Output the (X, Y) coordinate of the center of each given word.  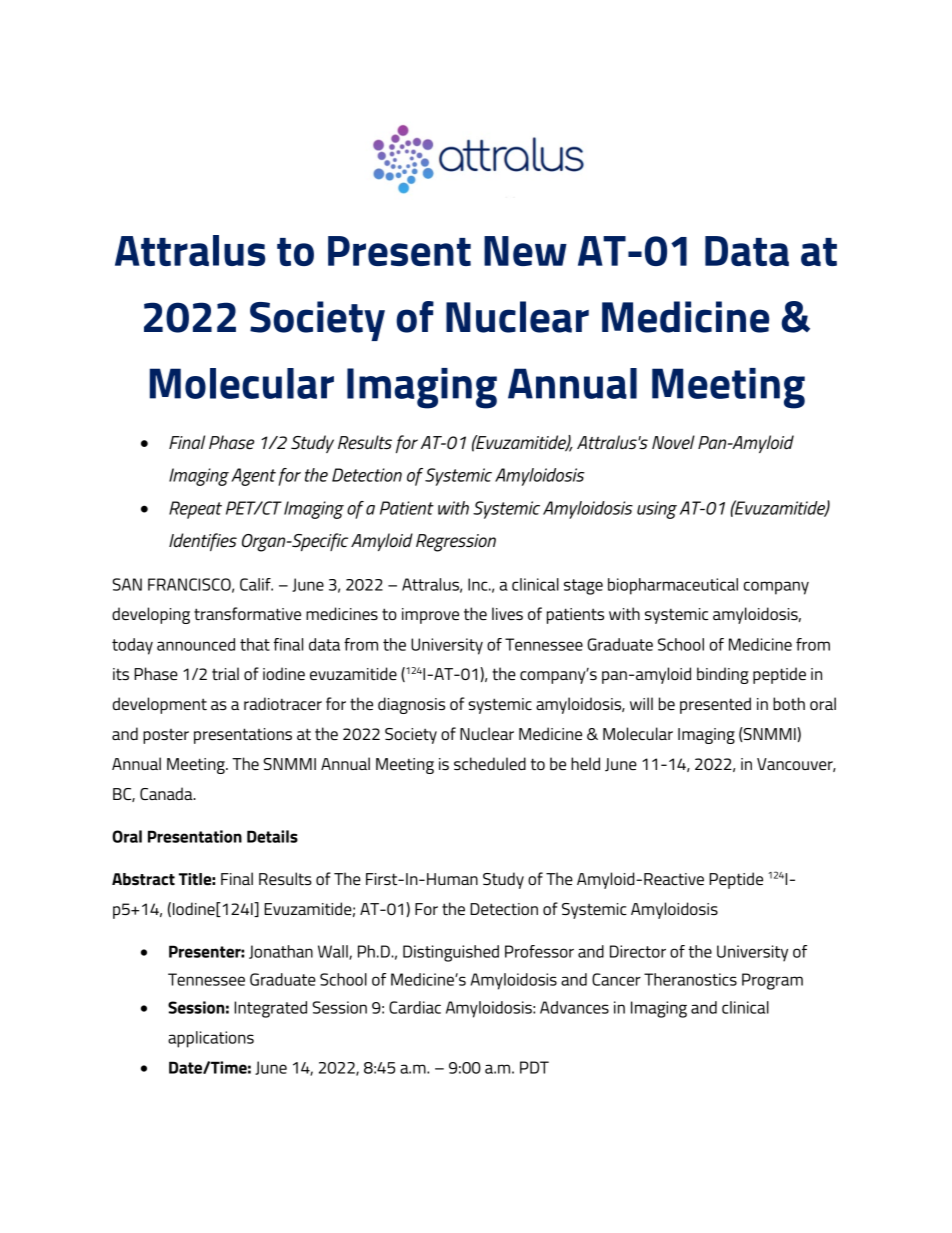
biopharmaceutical (673, 586)
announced (196, 644)
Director (638, 951)
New (525, 251)
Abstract (143, 879)
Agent (253, 477)
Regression (456, 543)
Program (772, 981)
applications (211, 1039)
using (657, 510)
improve (430, 616)
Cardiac (415, 1007)
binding (723, 675)
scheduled (490, 763)
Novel (673, 442)
